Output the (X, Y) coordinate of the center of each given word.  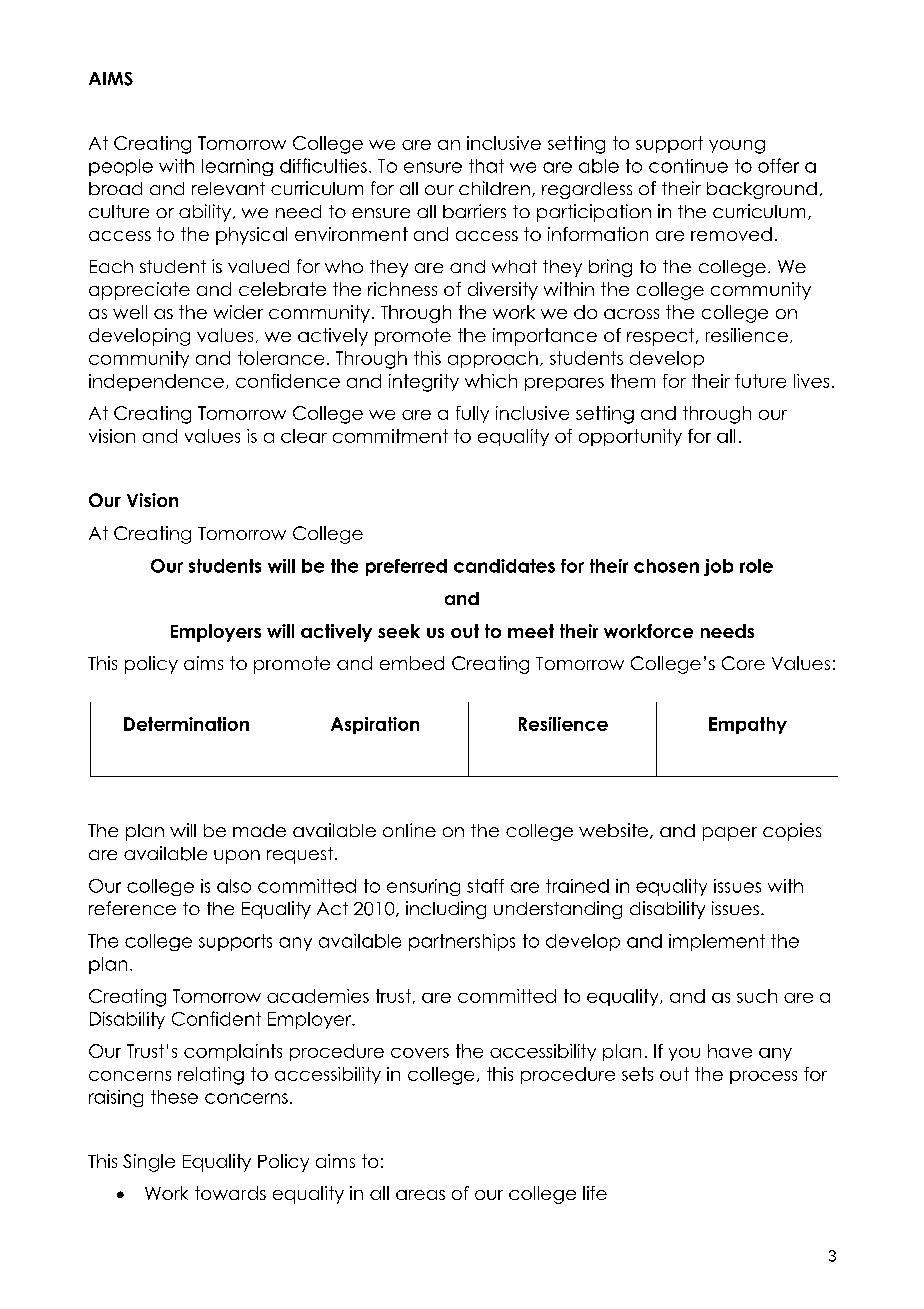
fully (472, 414)
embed (412, 663)
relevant (228, 188)
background (762, 190)
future (760, 381)
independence (156, 382)
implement (717, 942)
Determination (186, 724)
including (446, 910)
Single (149, 1163)
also (234, 886)
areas (420, 1195)
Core (743, 663)
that (486, 166)
